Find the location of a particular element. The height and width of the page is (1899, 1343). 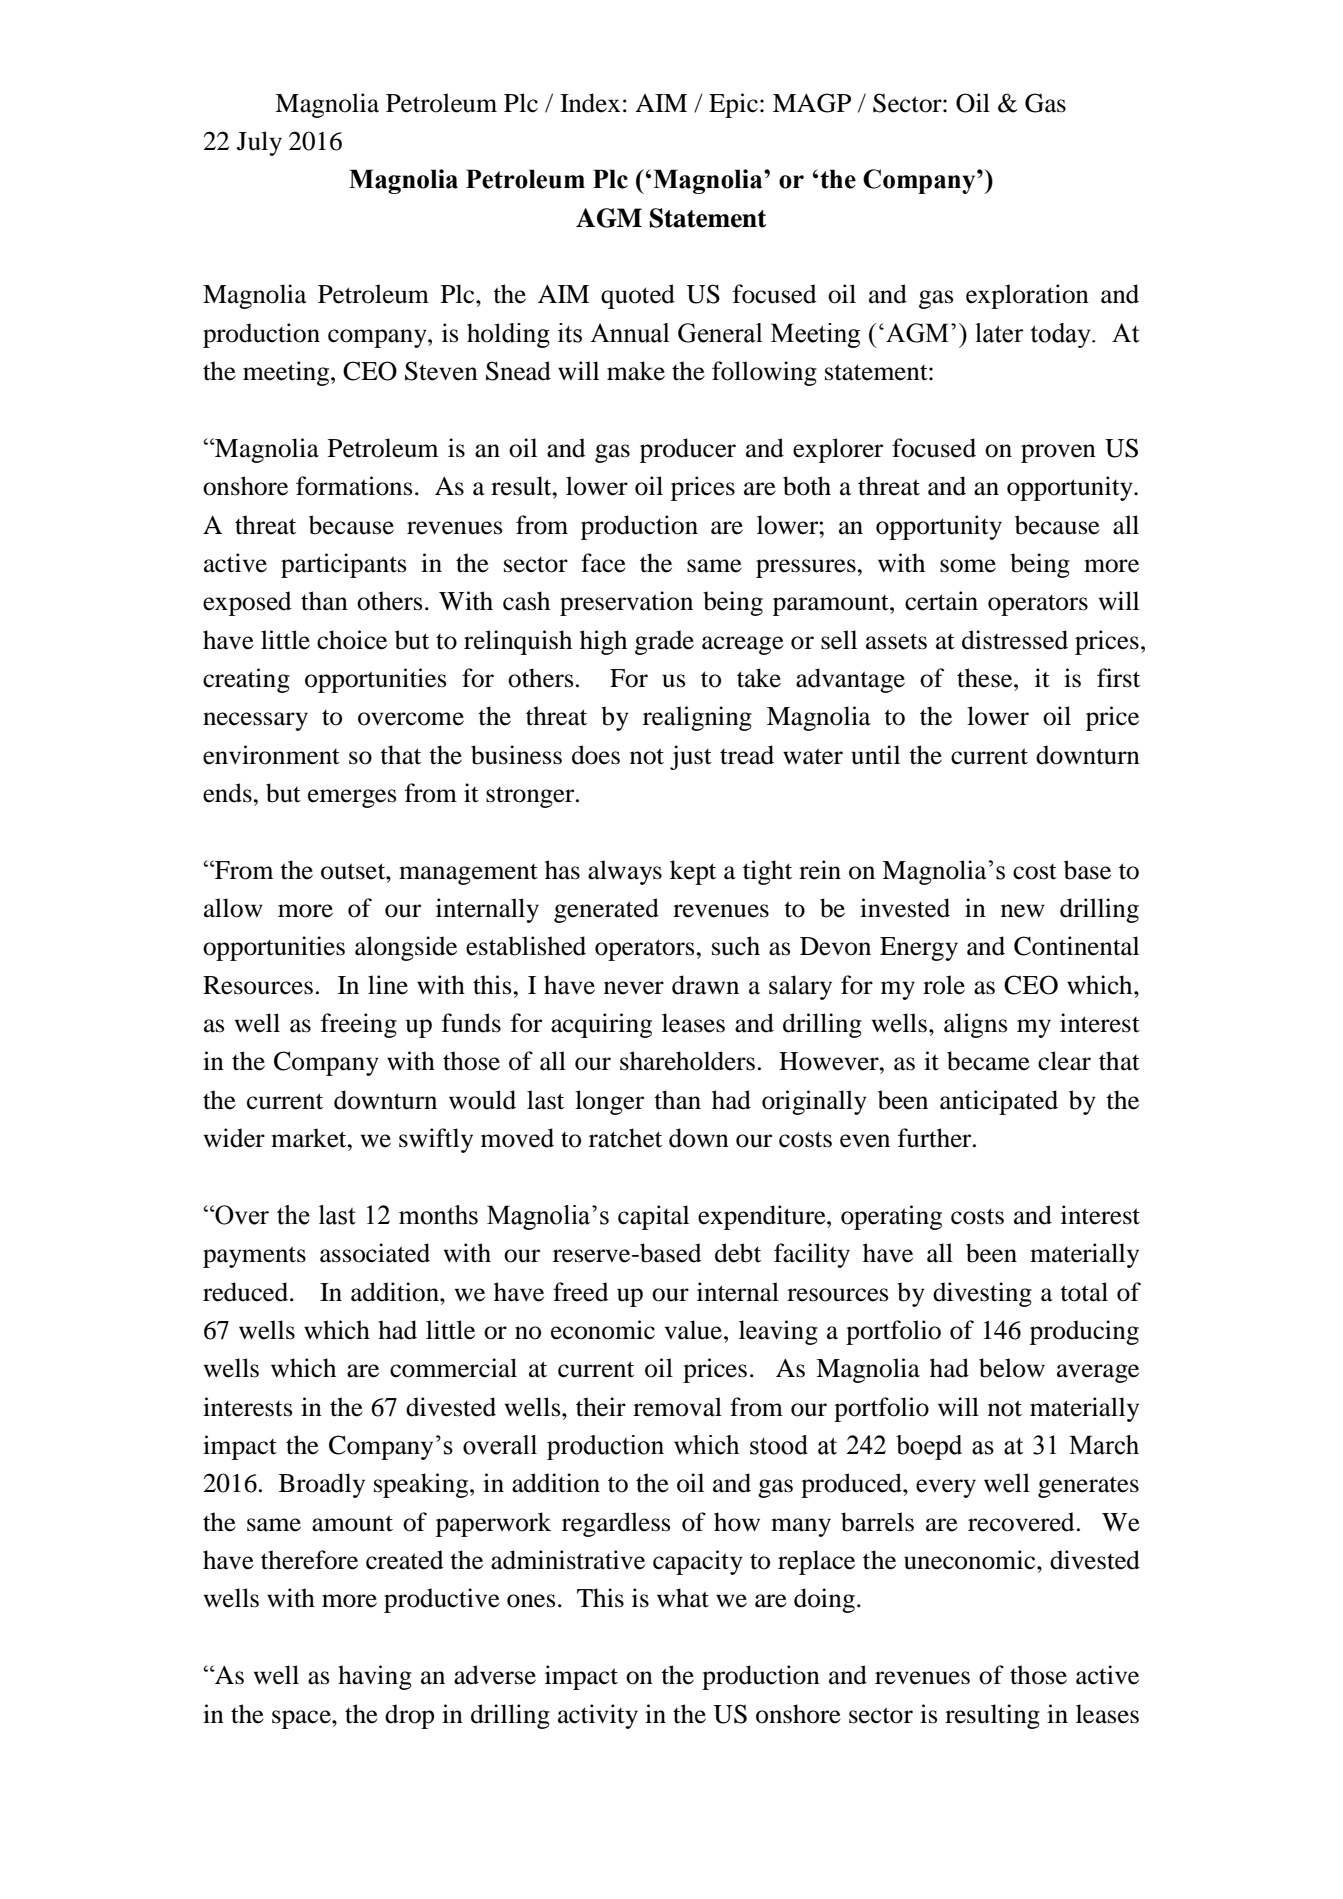

associated is located at coordinates (375, 1253).
